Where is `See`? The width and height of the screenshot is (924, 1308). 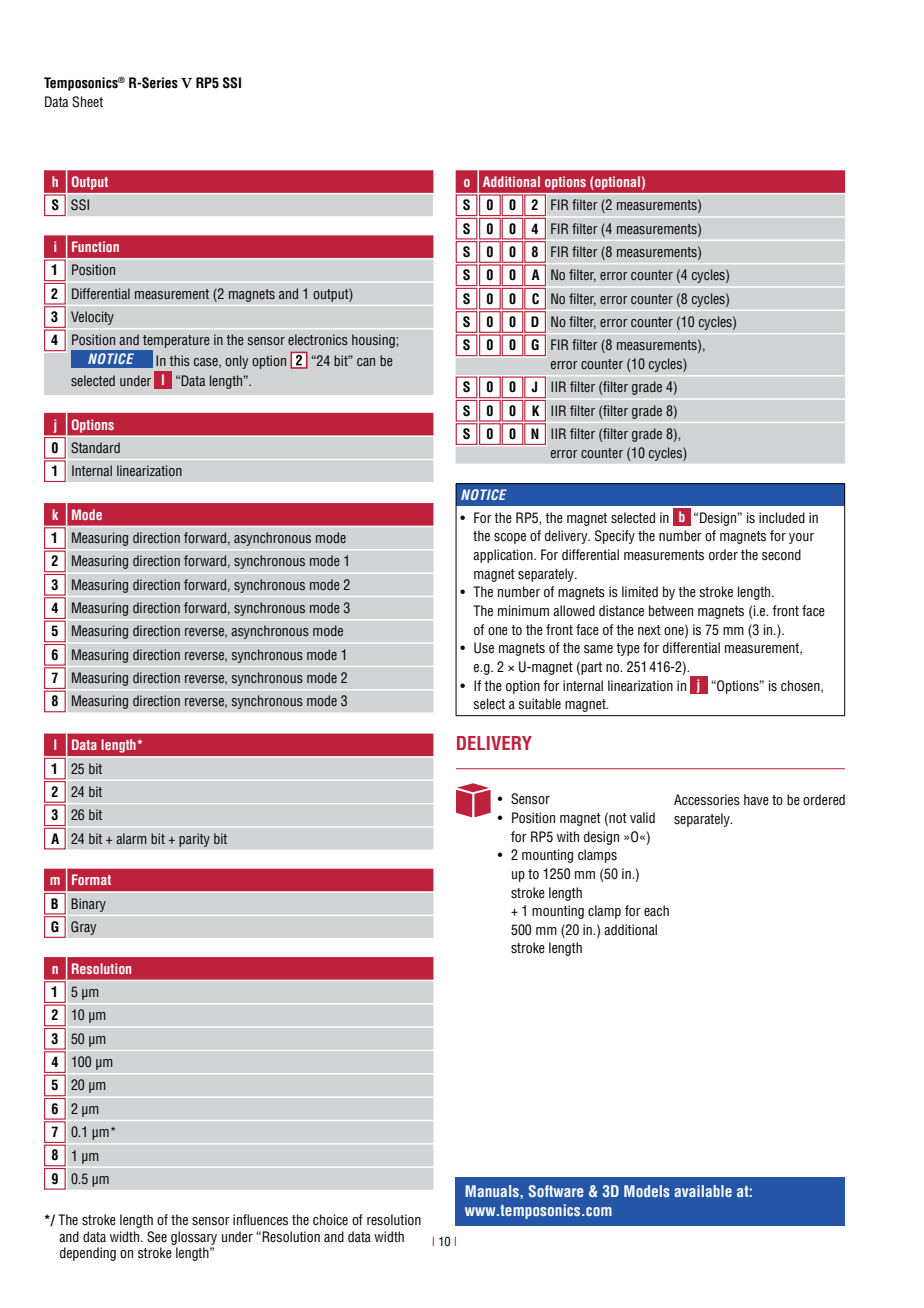
See is located at coordinates (157, 1237).
